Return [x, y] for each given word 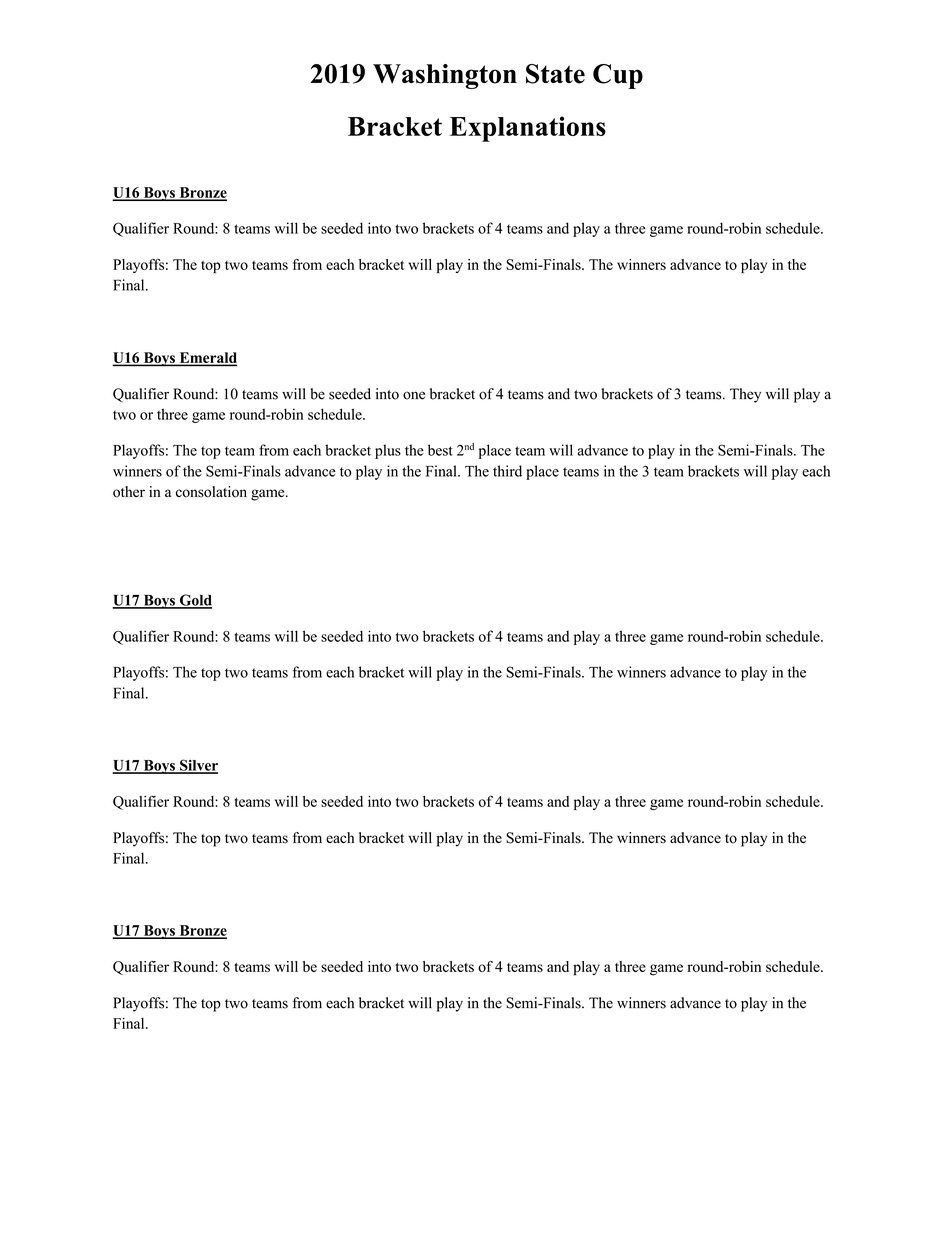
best [440, 450]
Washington [445, 76]
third [507, 471]
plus [388, 451]
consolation [211, 492]
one [414, 395]
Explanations [528, 129]
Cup [618, 76]
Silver [198, 766]
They [745, 395]
